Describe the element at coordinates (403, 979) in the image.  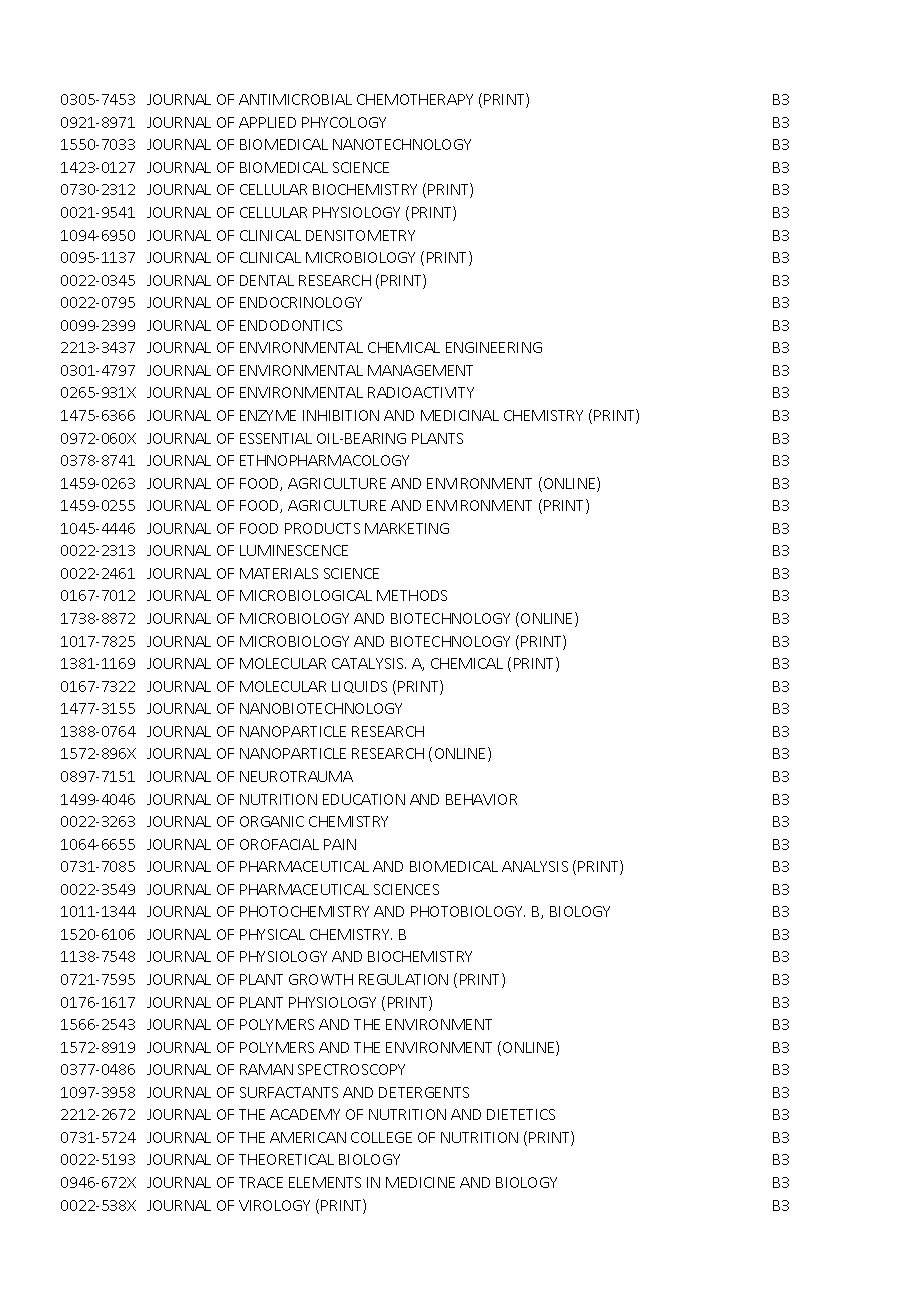
I see `REGULATION` at that location.
